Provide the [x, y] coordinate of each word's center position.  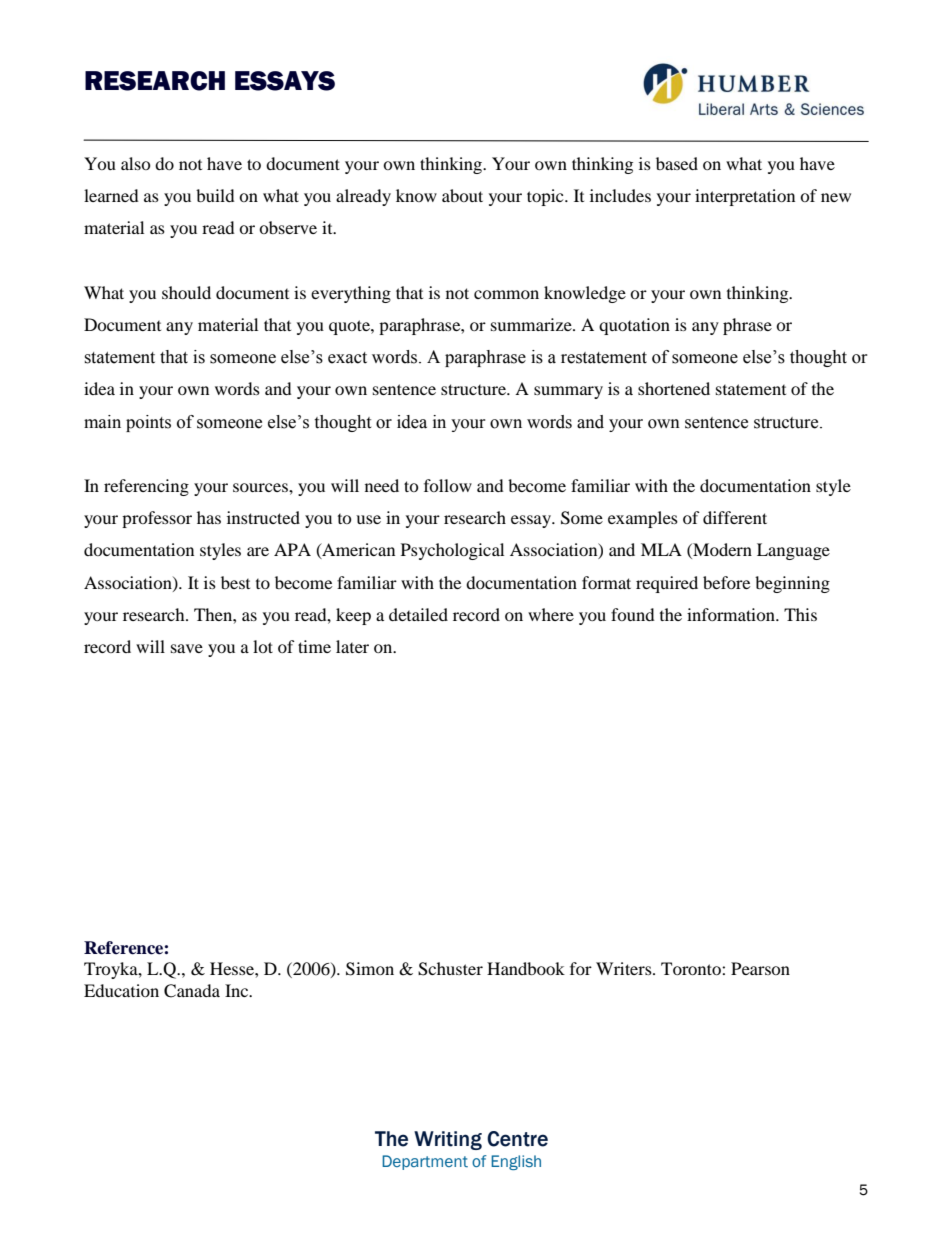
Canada [192, 991]
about [462, 195]
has [209, 517]
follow [448, 485]
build [215, 195]
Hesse [233, 968]
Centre [517, 1139]
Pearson [760, 968]
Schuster [450, 969]
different [735, 517]
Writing [448, 1140]
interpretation [745, 197]
